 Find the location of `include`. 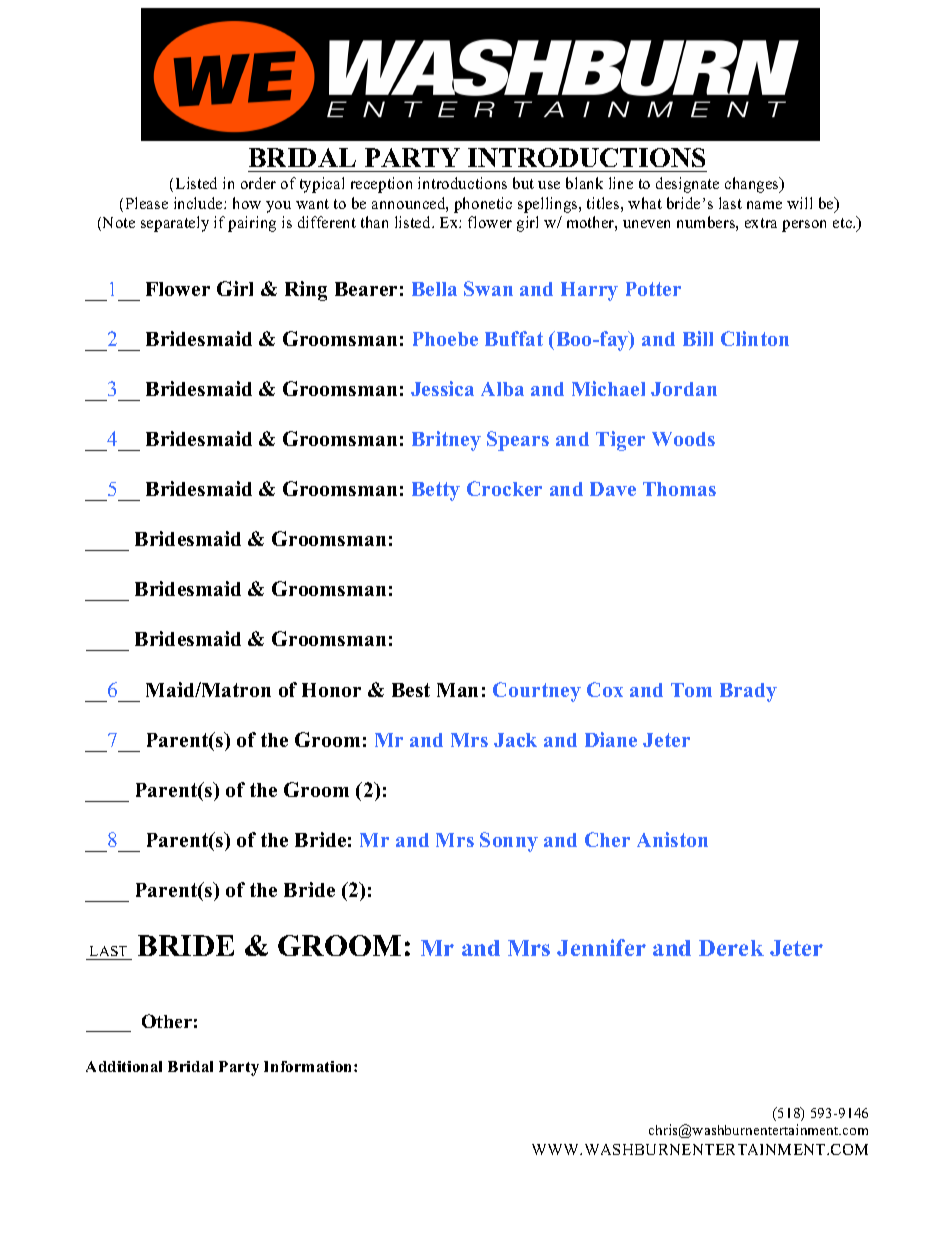

include is located at coordinates (199, 203).
